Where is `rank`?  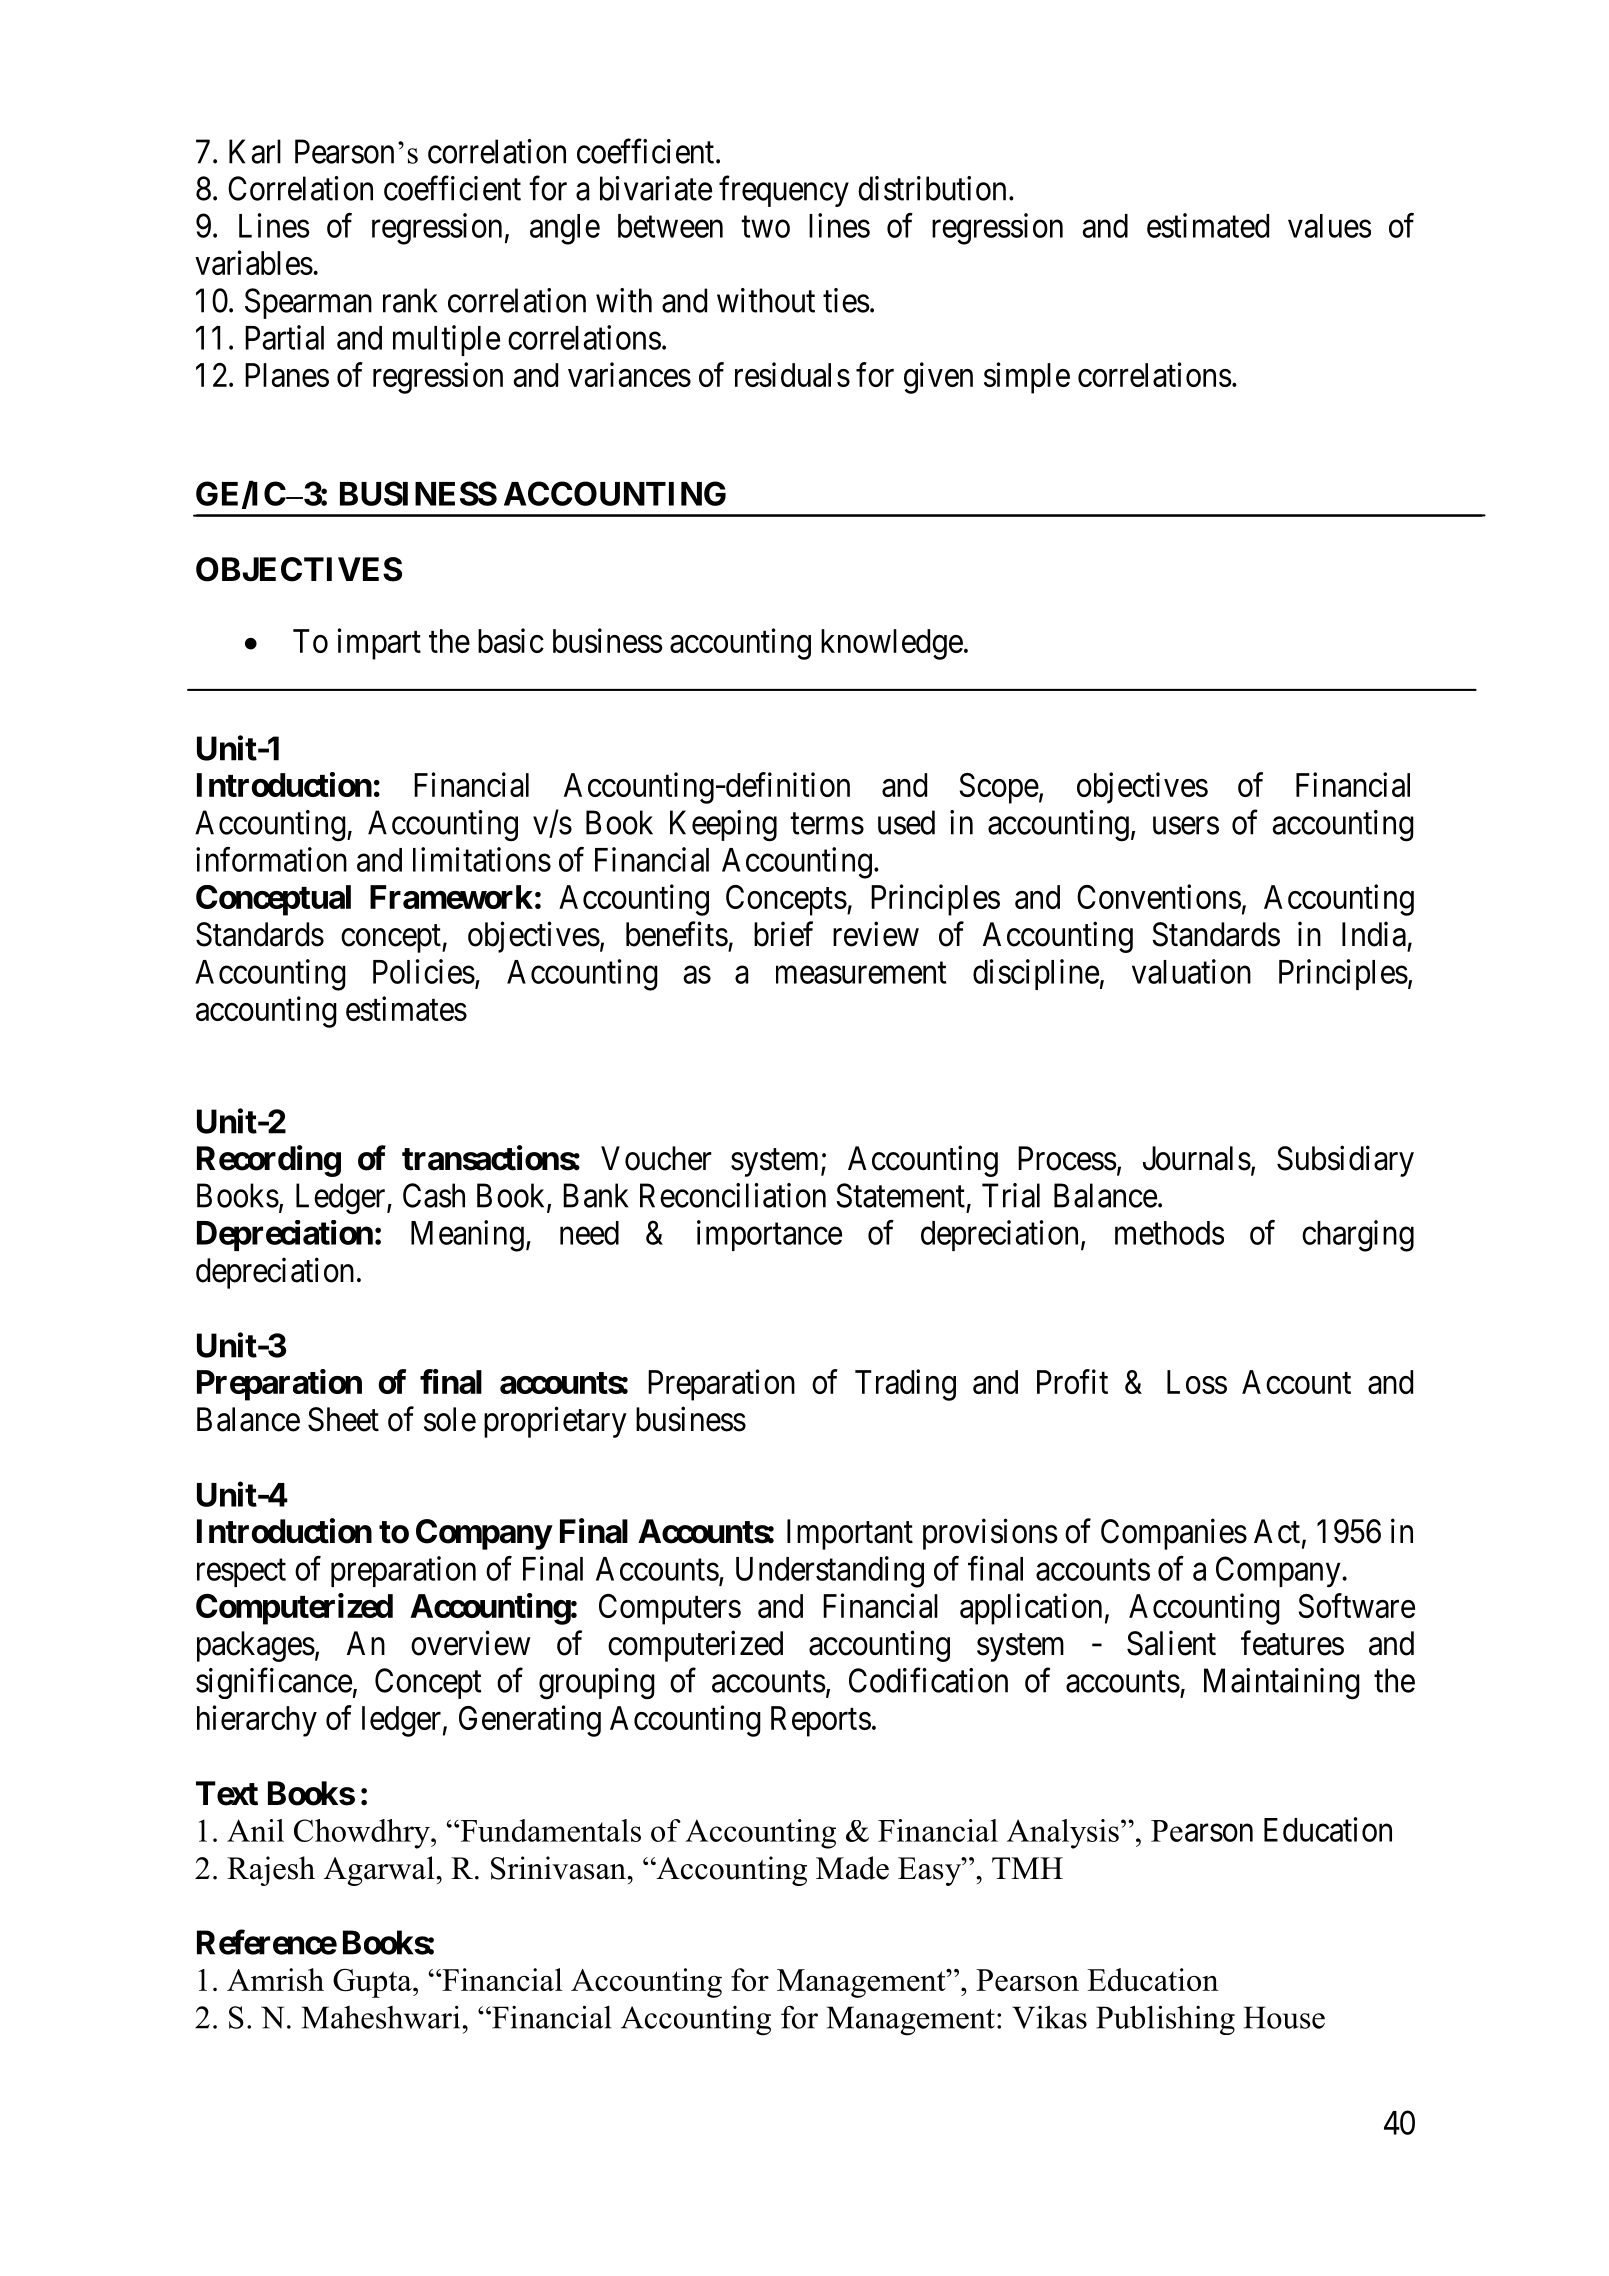
rank is located at coordinates (410, 300).
